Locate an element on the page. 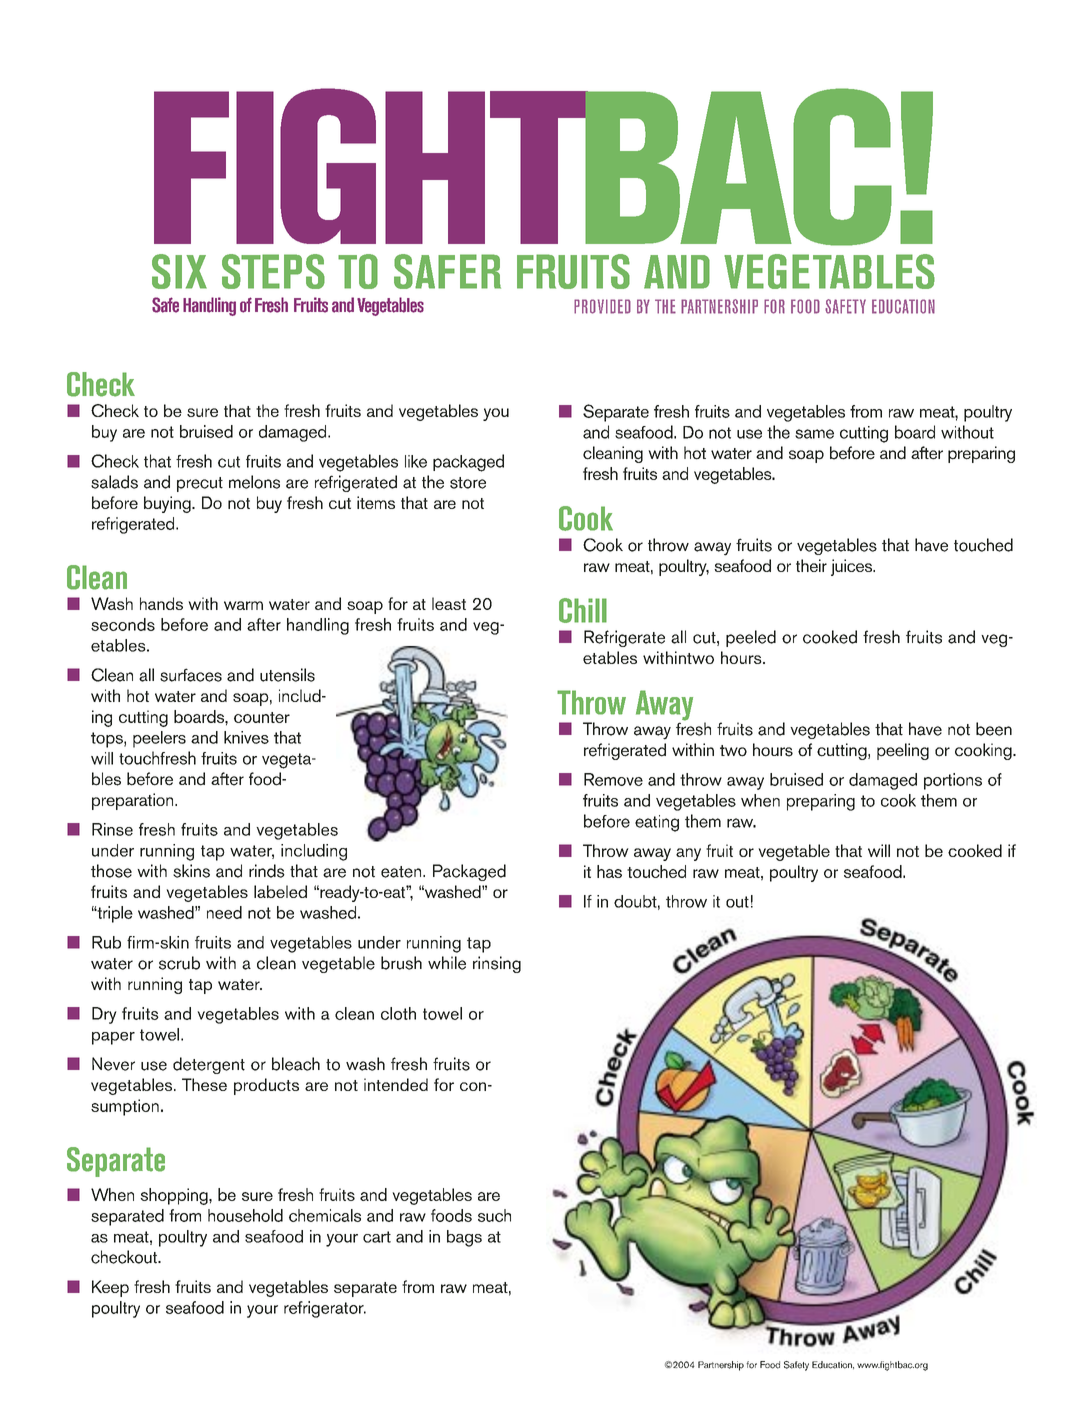 This document has width=1083, height=1401. warm is located at coordinates (243, 605).
